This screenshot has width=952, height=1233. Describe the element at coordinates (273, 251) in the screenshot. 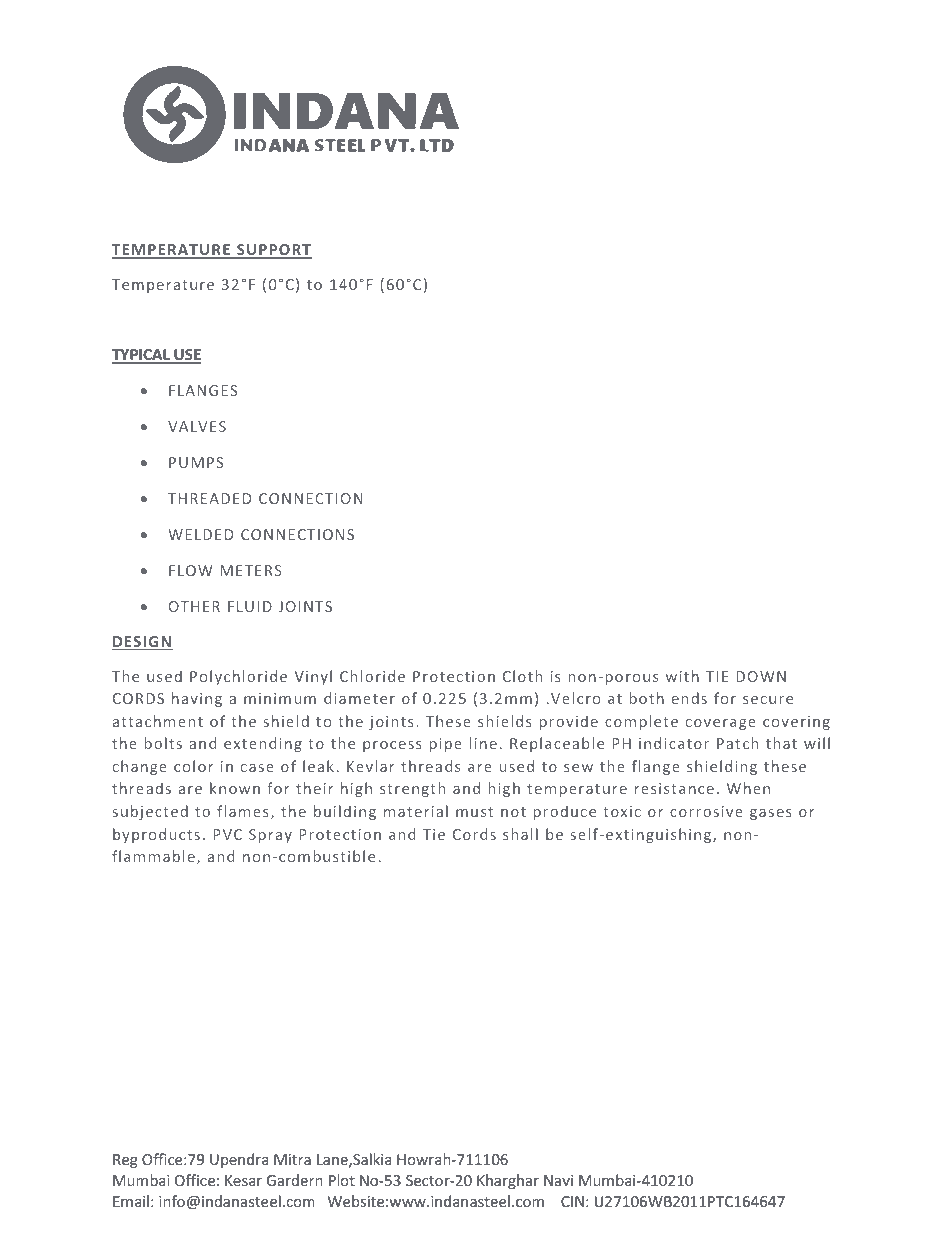

I see `SUPPORT` at that location.
